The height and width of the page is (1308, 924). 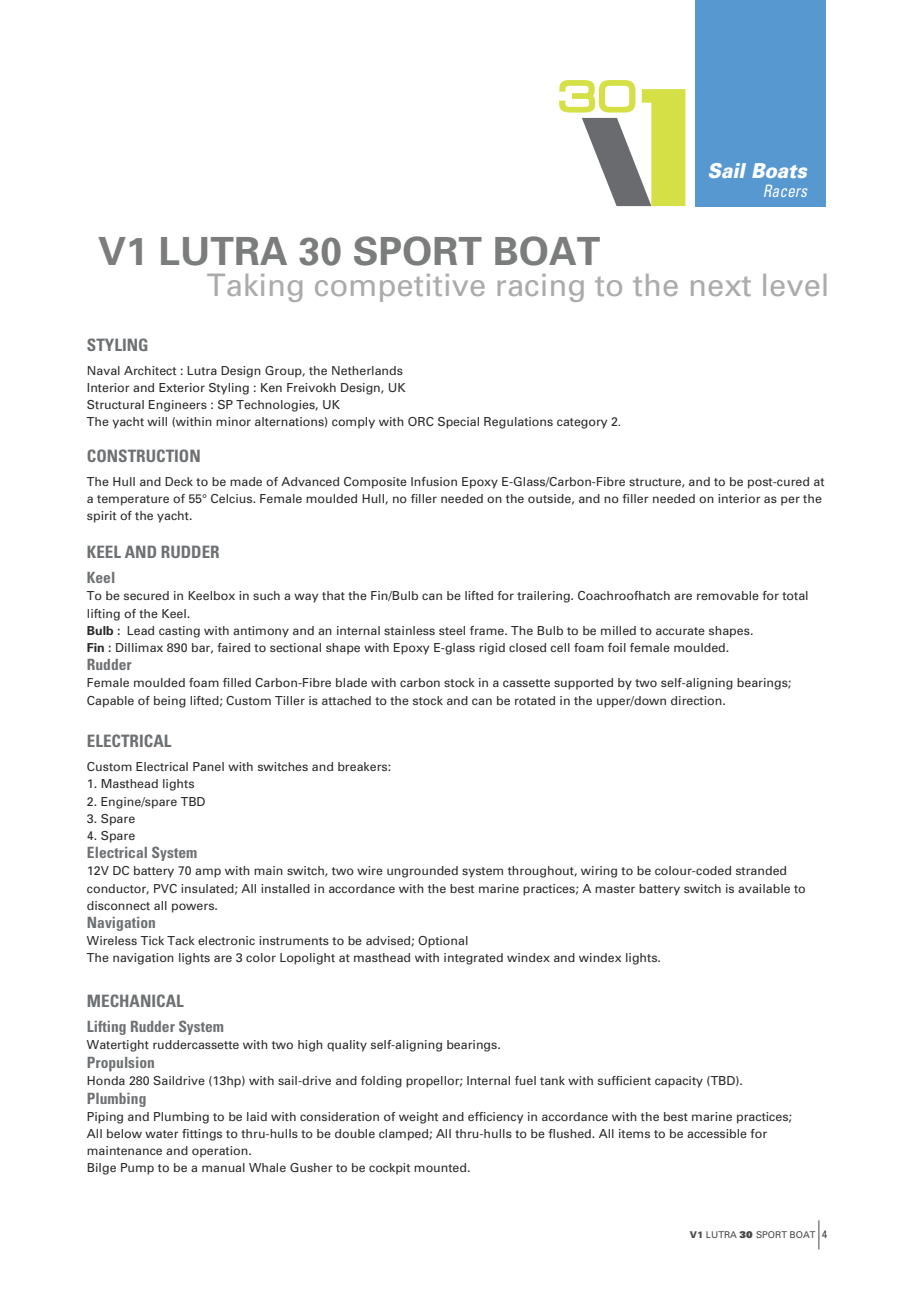 What do you see at coordinates (458, 423) in the page?
I see `Special` at bounding box center [458, 423].
